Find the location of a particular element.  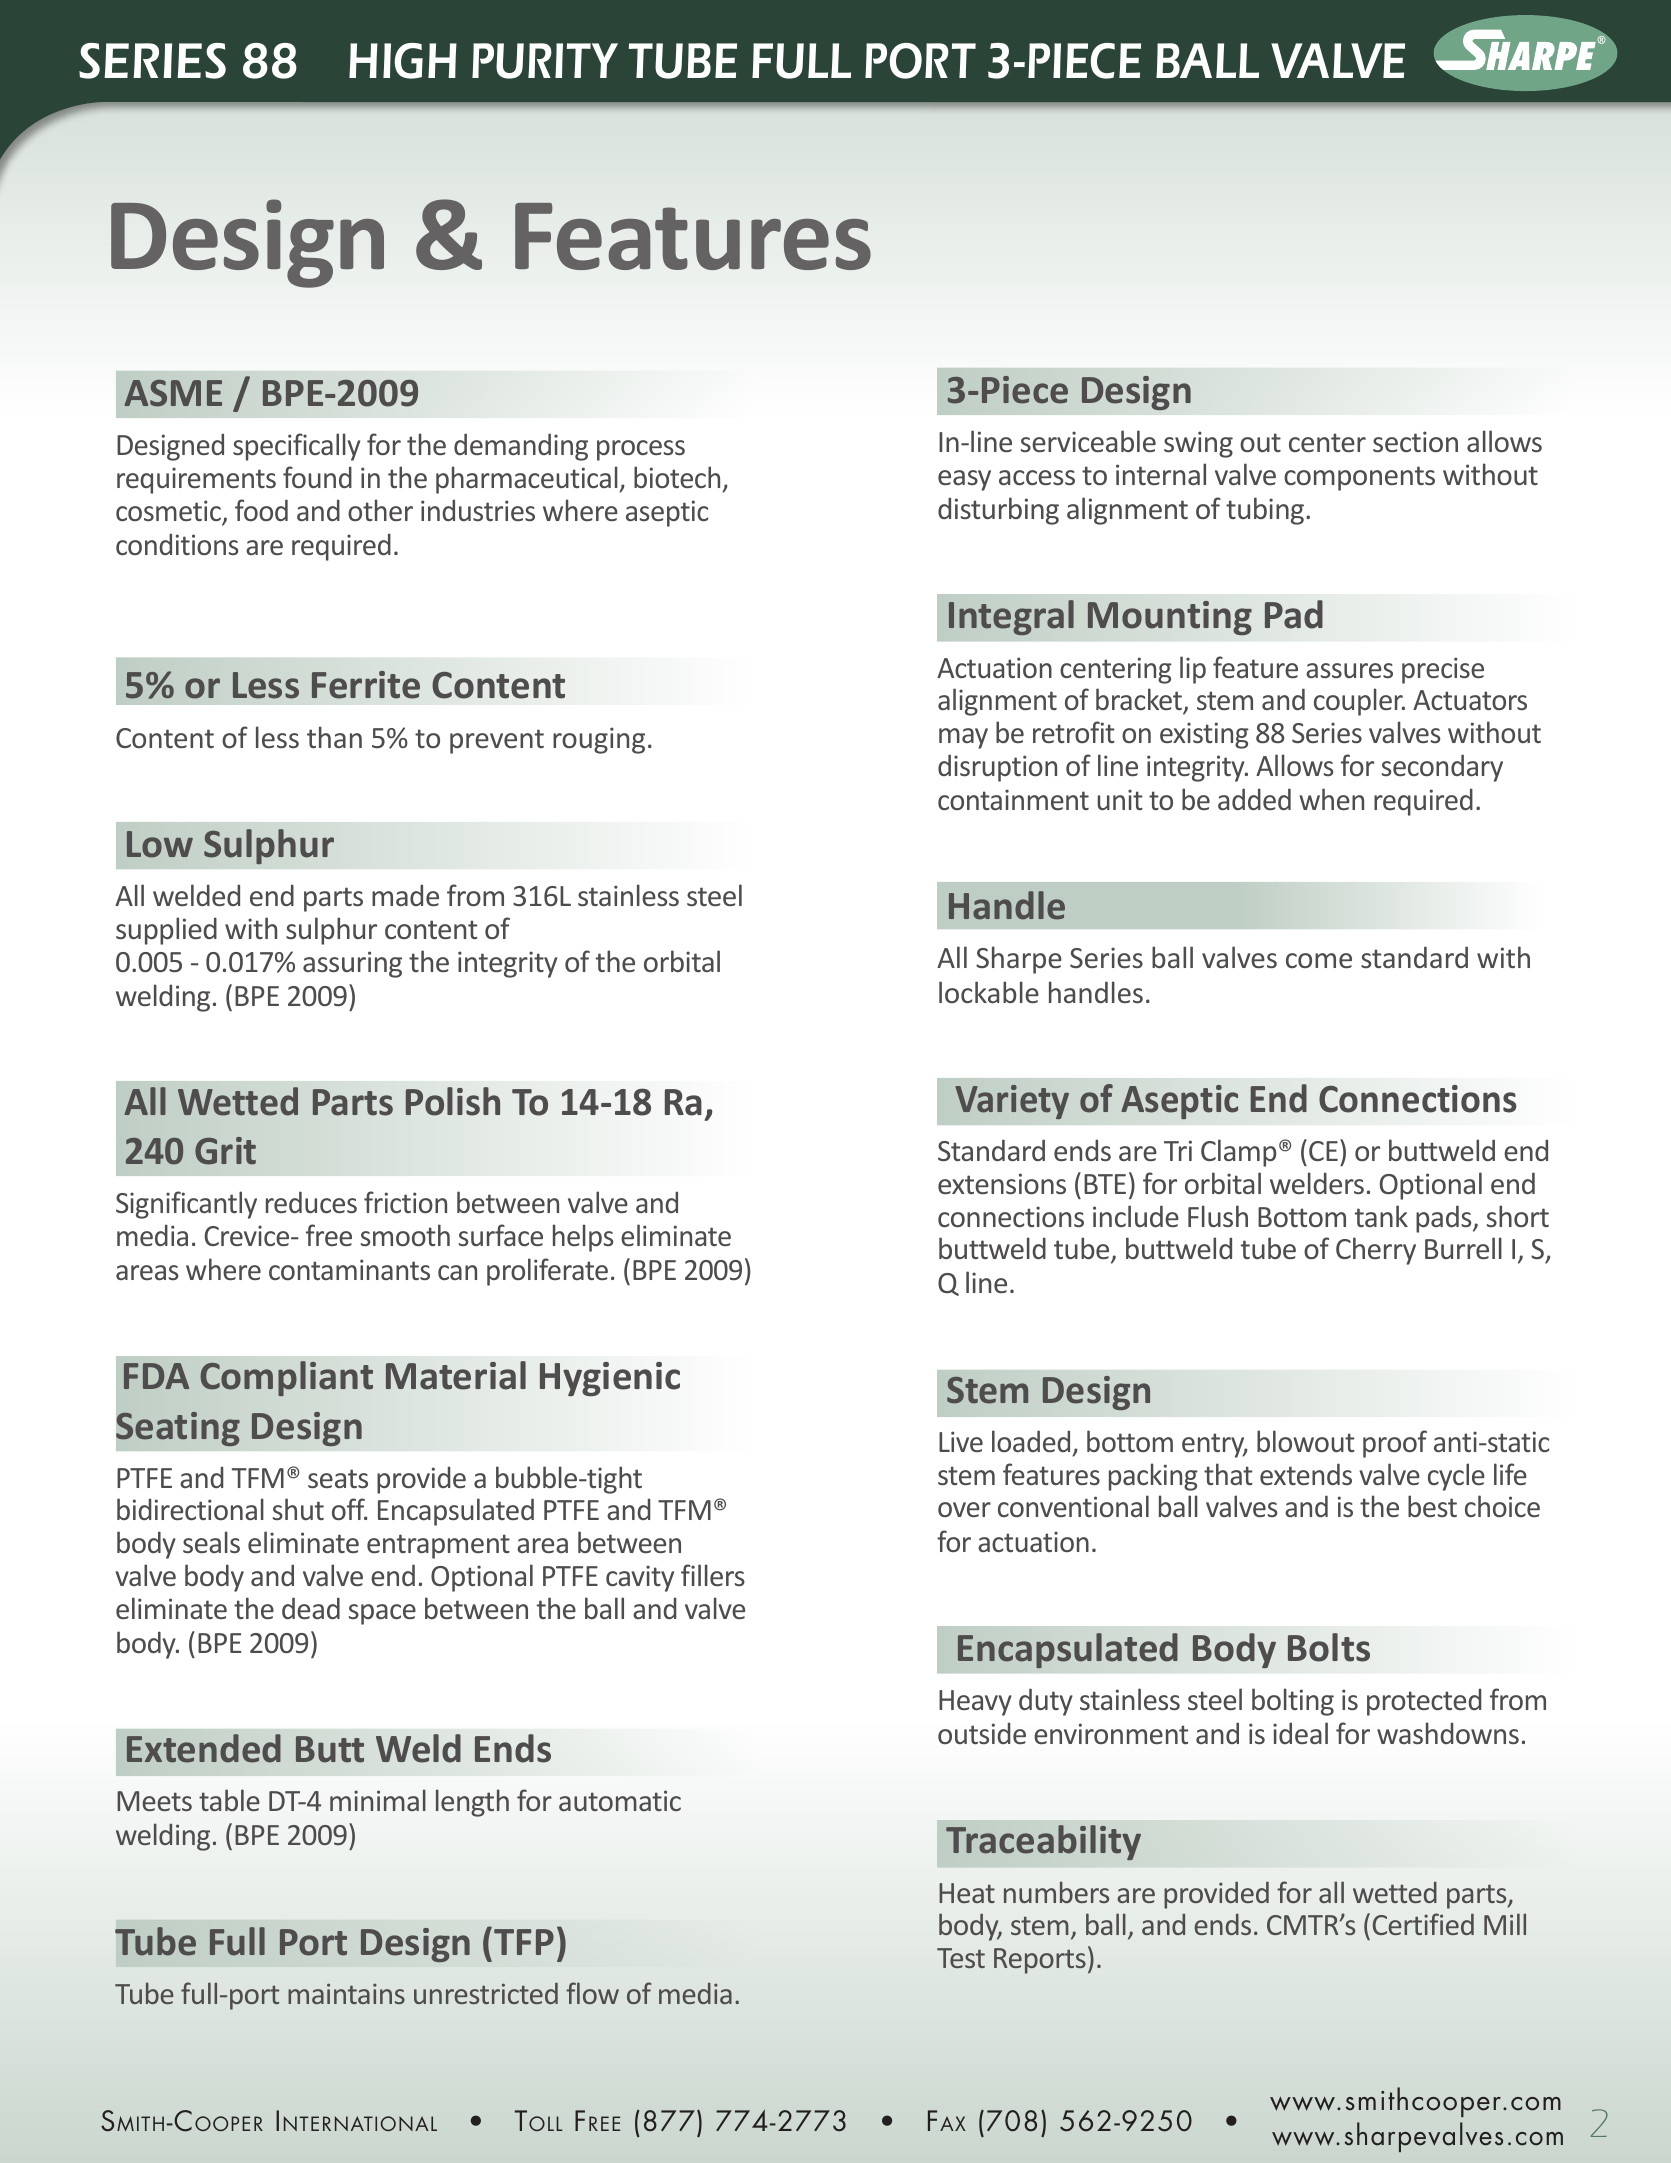

Test is located at coordinates (961, 1958).
